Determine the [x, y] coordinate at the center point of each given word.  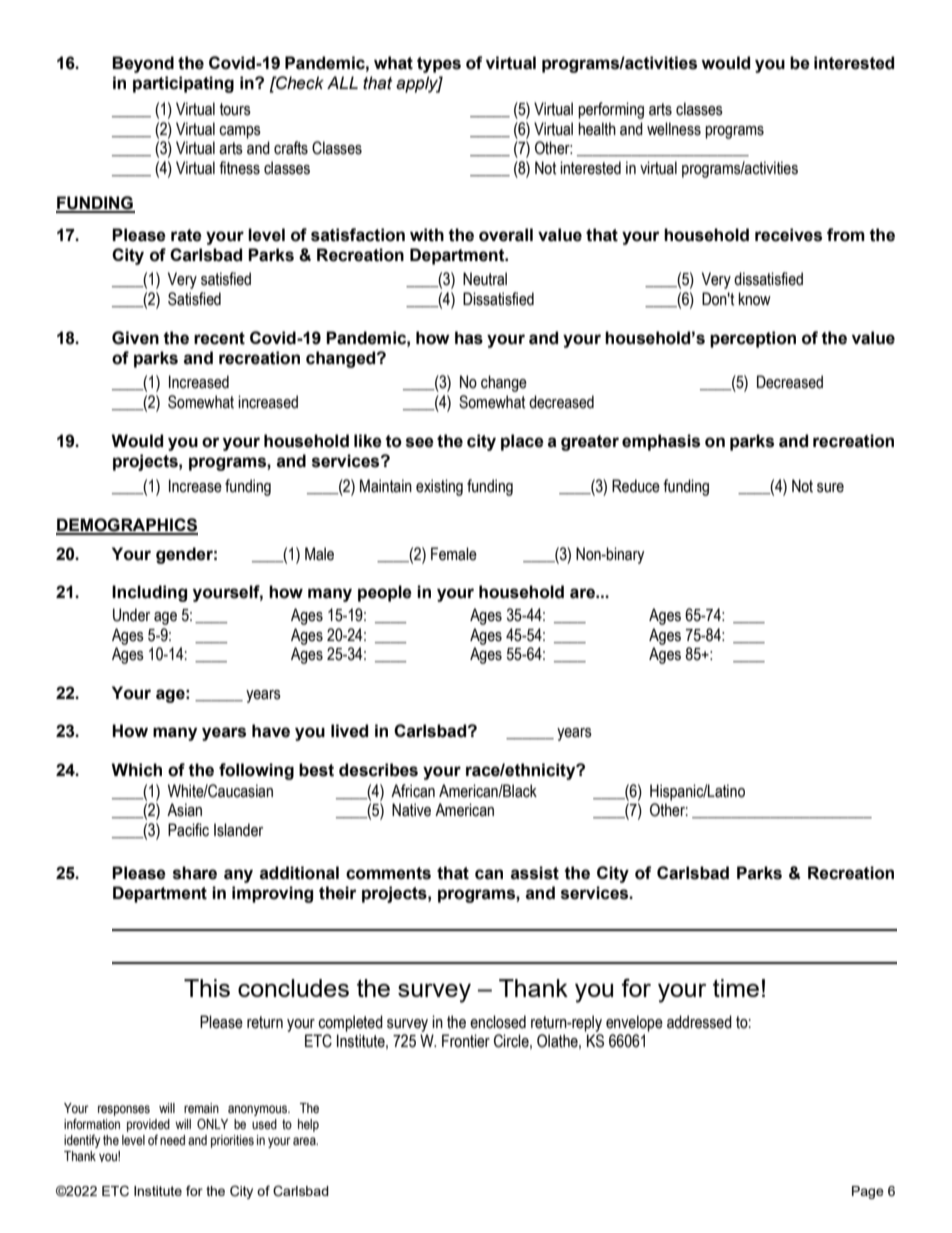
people [385, 593]
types [439, 65]
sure [830, 488]
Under [131, 615]
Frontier [466, 1041]
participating [183, 84]
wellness [674, 129]
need [172, 1140]
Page [868, 1192]
